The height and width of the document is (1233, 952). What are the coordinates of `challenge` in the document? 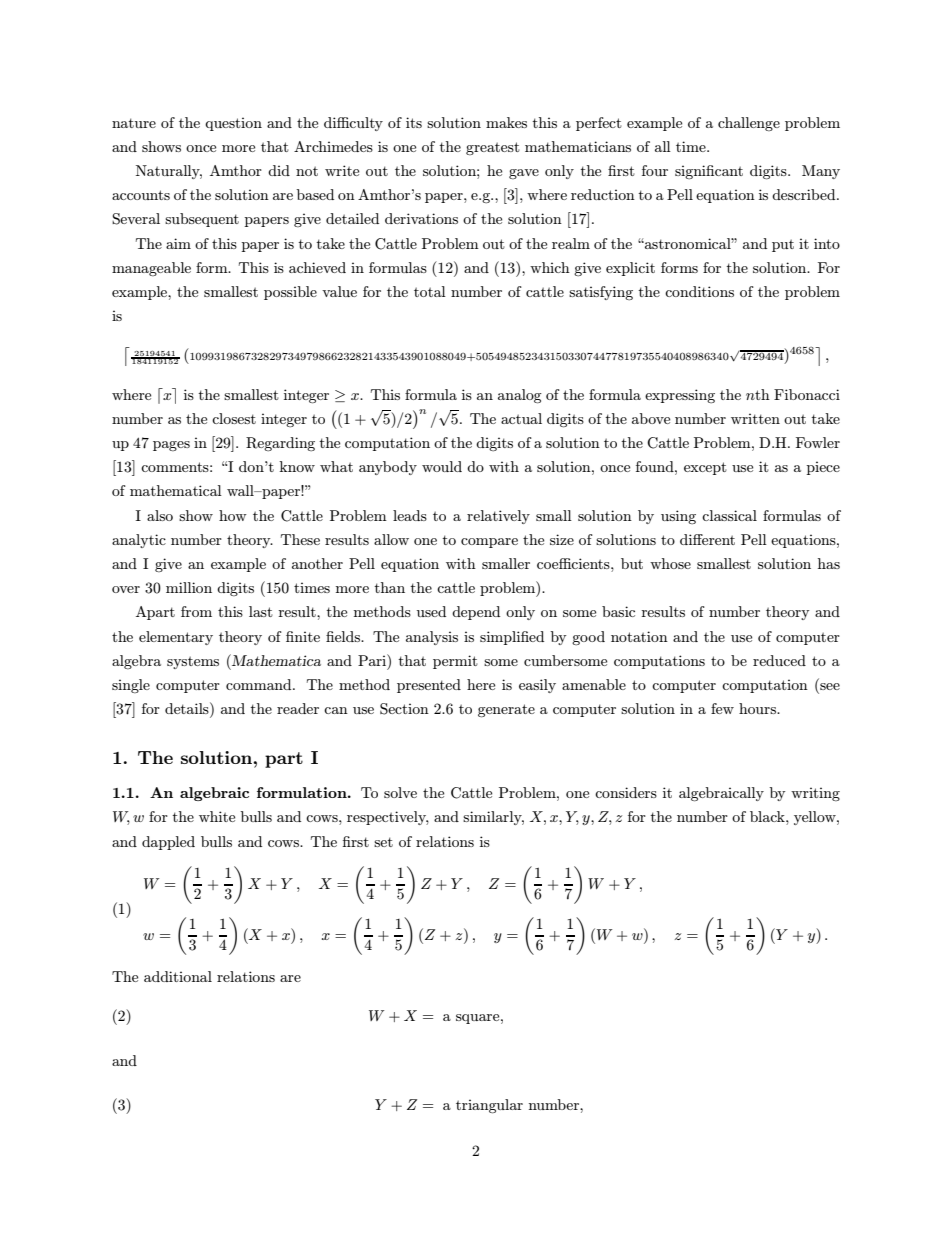 It's located at (749, 124).
